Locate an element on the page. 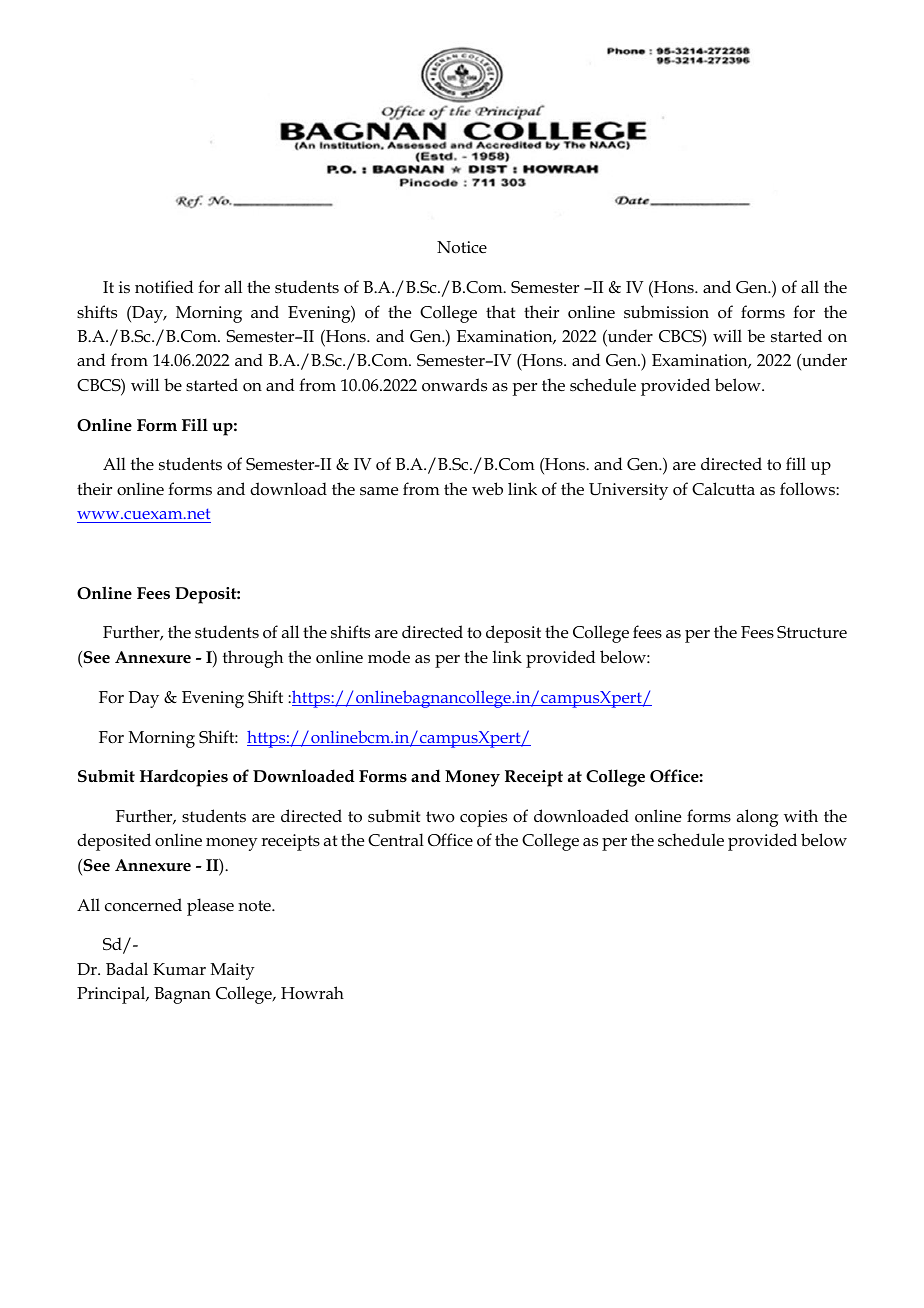 The height and width of the image is (1308, 924). along is located at coordinates (757, 818).
